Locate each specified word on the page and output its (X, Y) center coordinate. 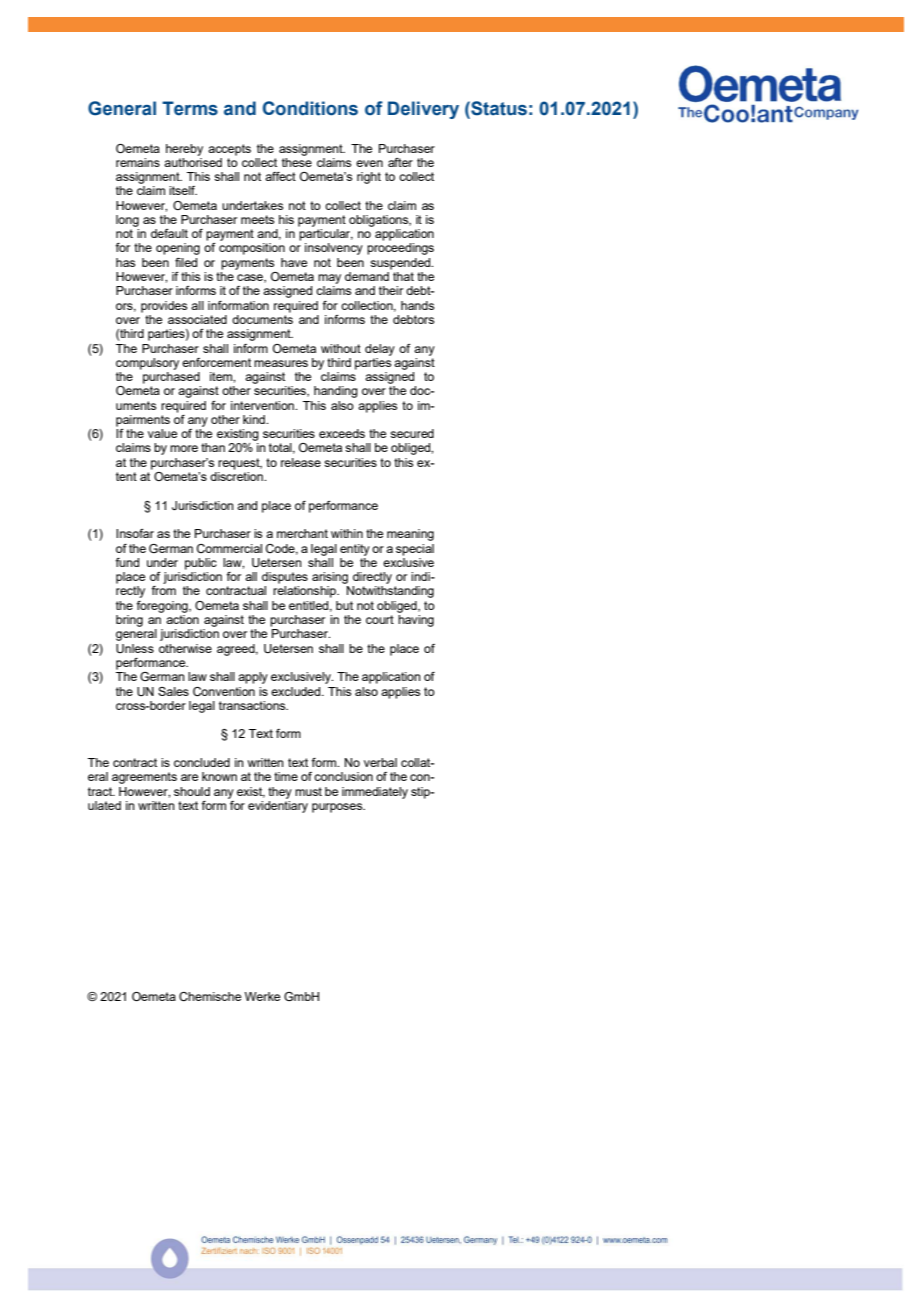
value (162, 433)
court (380, 619)
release (301, 462)
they (280, 793)
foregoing (163, 607)
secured (412, 433)
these (297, 161)
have (294, 262)
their (391, 290)
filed (186, 262)
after (400, 162)
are (189, 777)
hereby (184, 150)
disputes (285, 578)
